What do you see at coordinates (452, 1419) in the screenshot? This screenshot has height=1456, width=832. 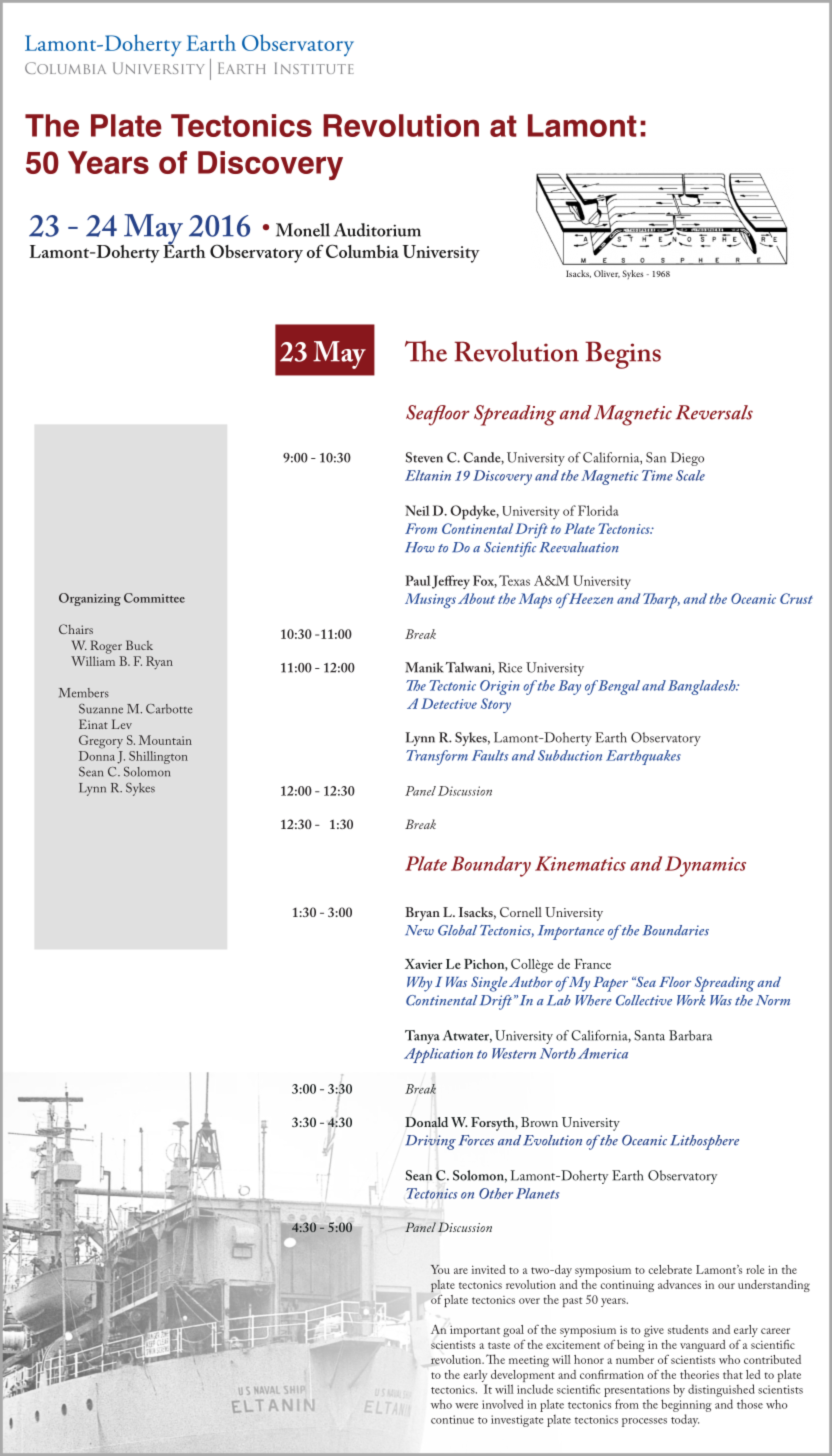 I see `continue` at bounding box center [452, 1419].
